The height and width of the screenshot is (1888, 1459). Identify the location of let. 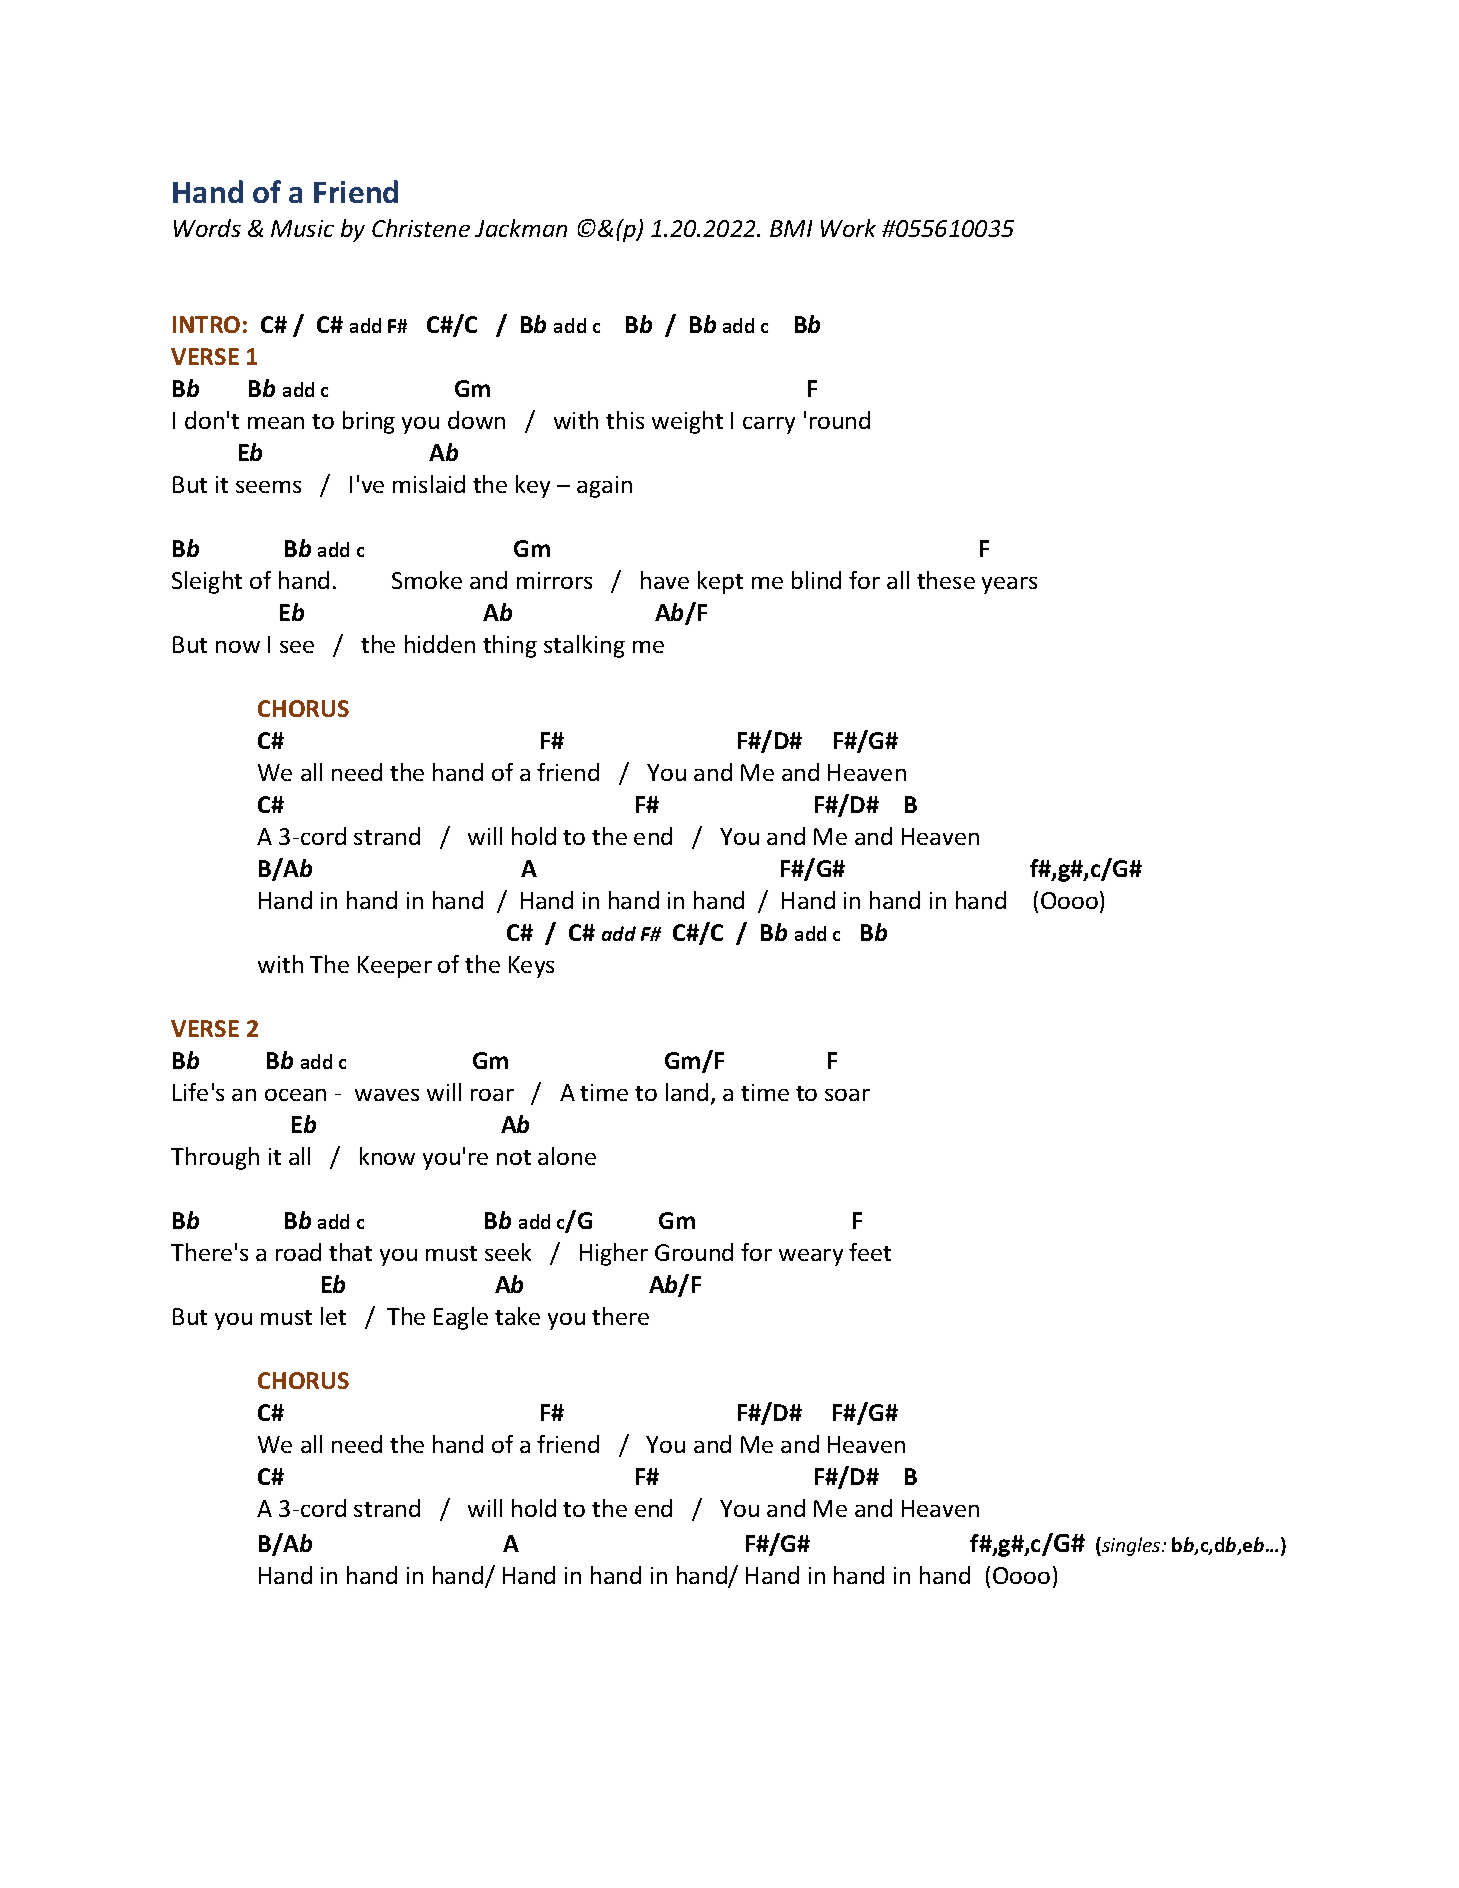
(333, 1316).
